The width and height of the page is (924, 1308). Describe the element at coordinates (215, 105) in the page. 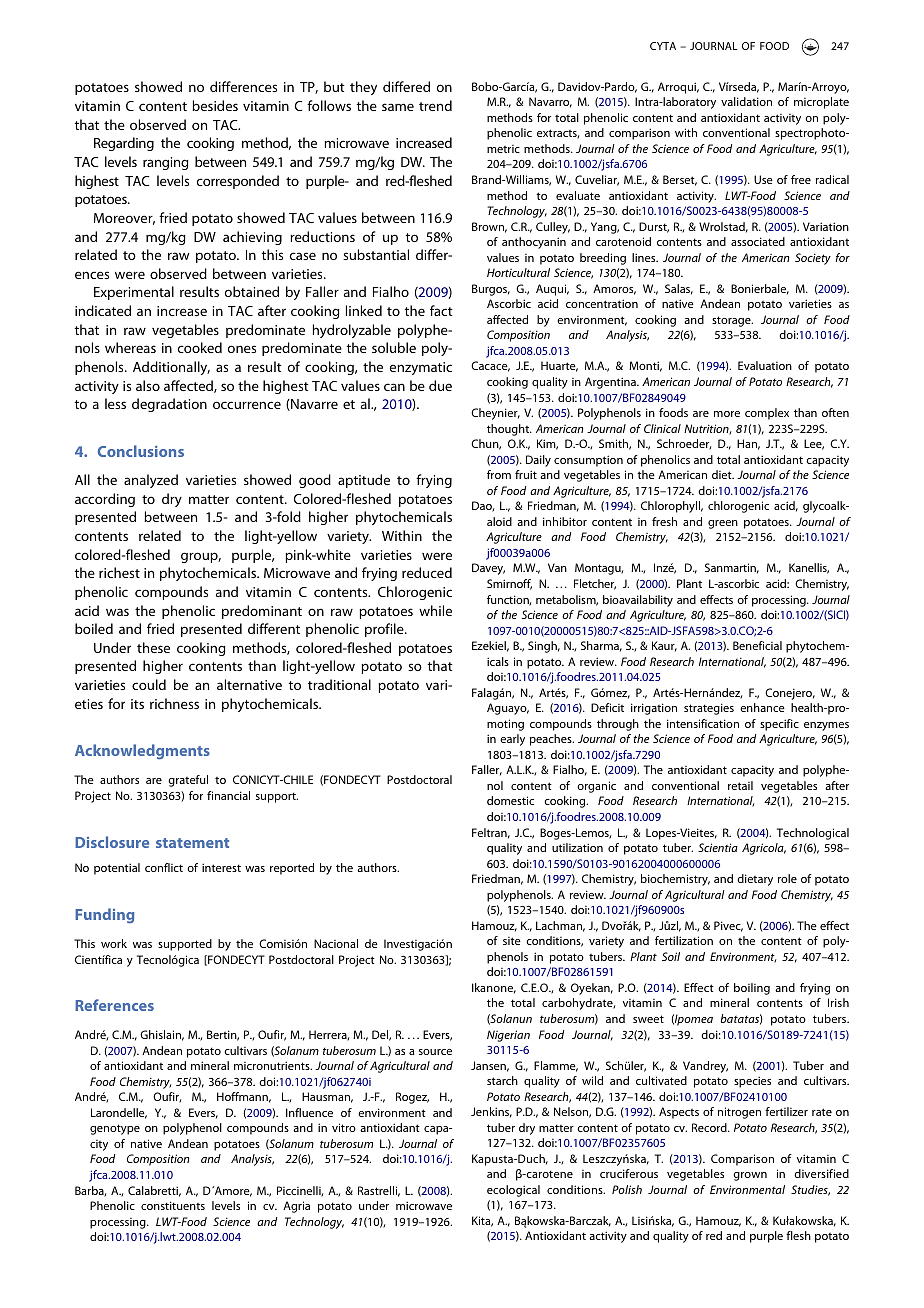

I see `besides` at that location.
